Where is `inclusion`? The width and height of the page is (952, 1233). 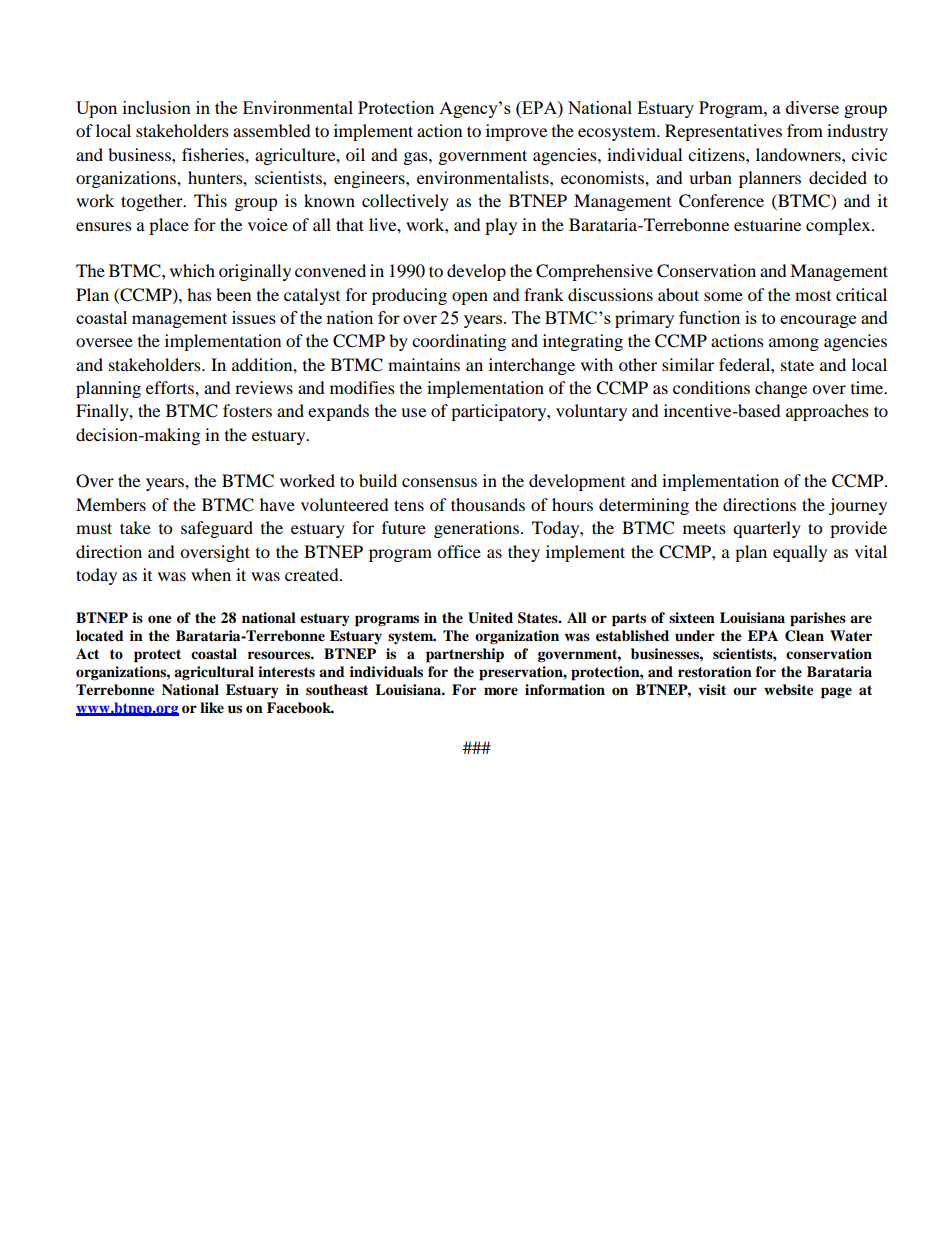 inclusion is located at coordinates (157, 107).
